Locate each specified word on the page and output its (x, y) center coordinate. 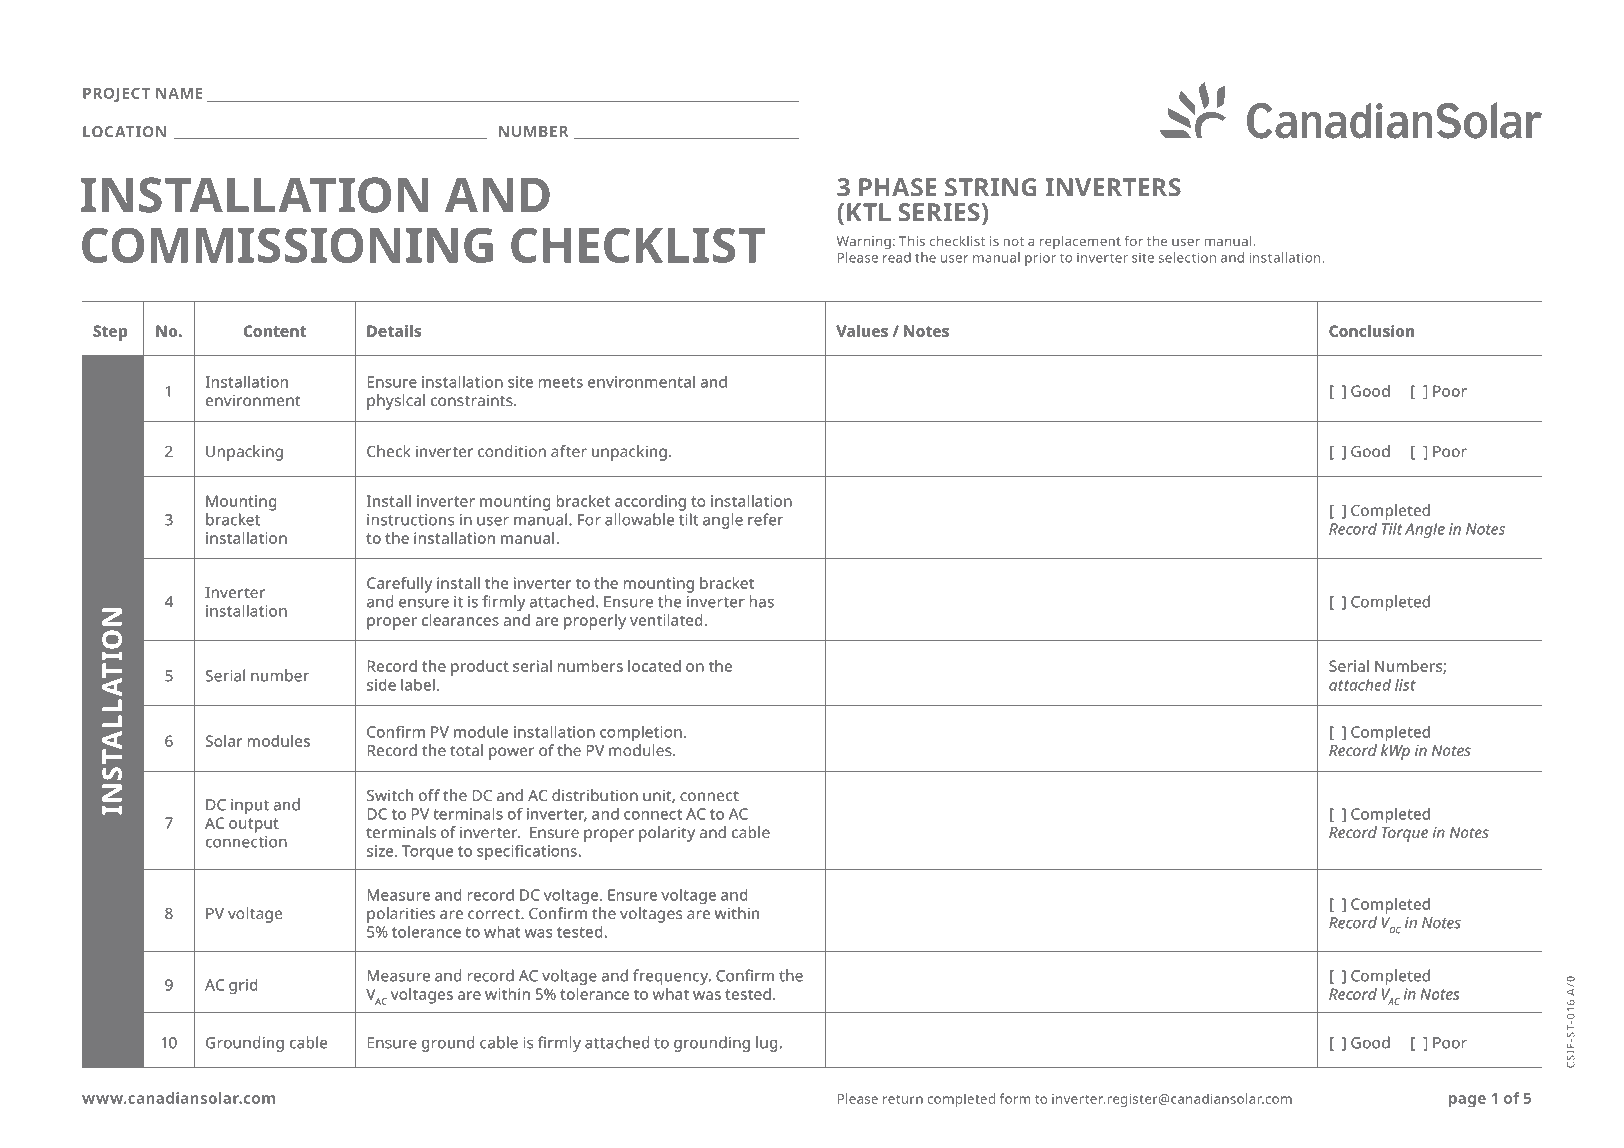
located (654, 666)
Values (862, 331)
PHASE (897, 187)
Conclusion (1371, 331)
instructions (410, 520)
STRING (991, 187)
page (1467, 1101)
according (650, 503)
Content (275, 331)
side (381, 684)
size (381, 851)
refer (765, 519)
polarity (667, 834)
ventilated (666, 620)
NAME (179, 93)
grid (243, 986)
